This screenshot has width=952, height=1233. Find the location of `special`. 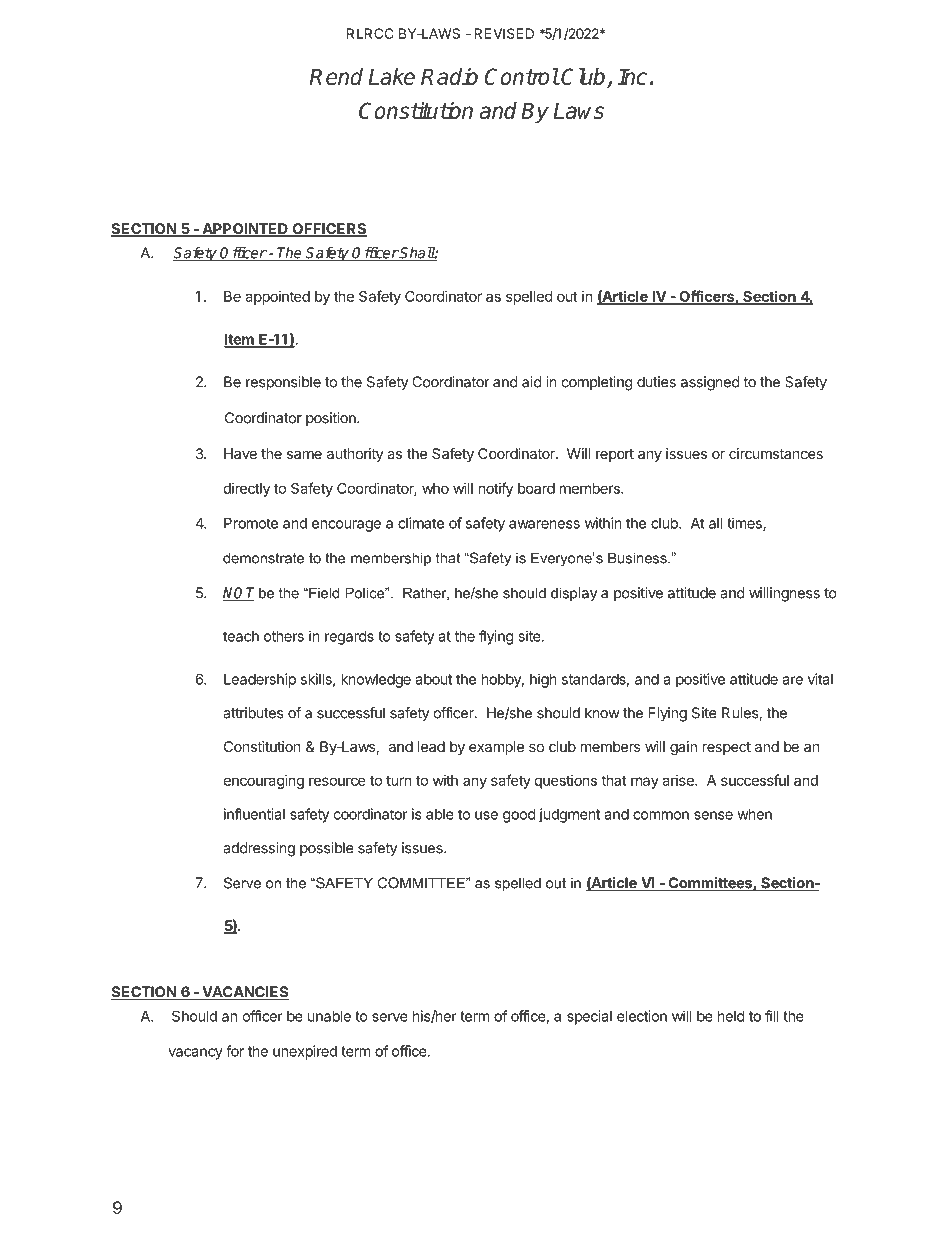

special is located at coordinates (589, 1017).
